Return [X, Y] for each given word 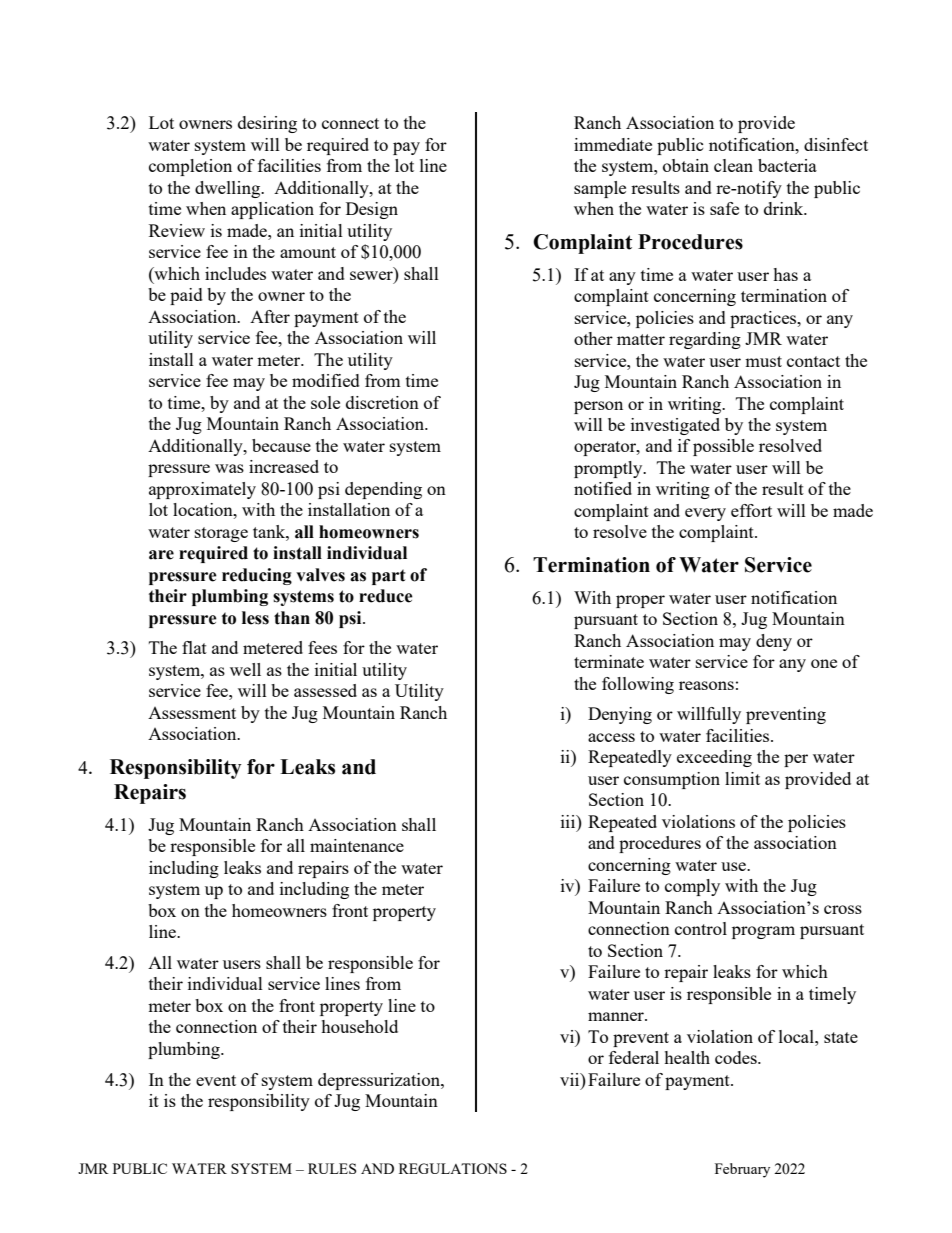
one [824, 663]
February [742, 1170]
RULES [332, 1168]
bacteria [787, 165]
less [255, 618]
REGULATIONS [453, 1168]
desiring [267, 124]
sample [600, 189]
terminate [609, 661]
